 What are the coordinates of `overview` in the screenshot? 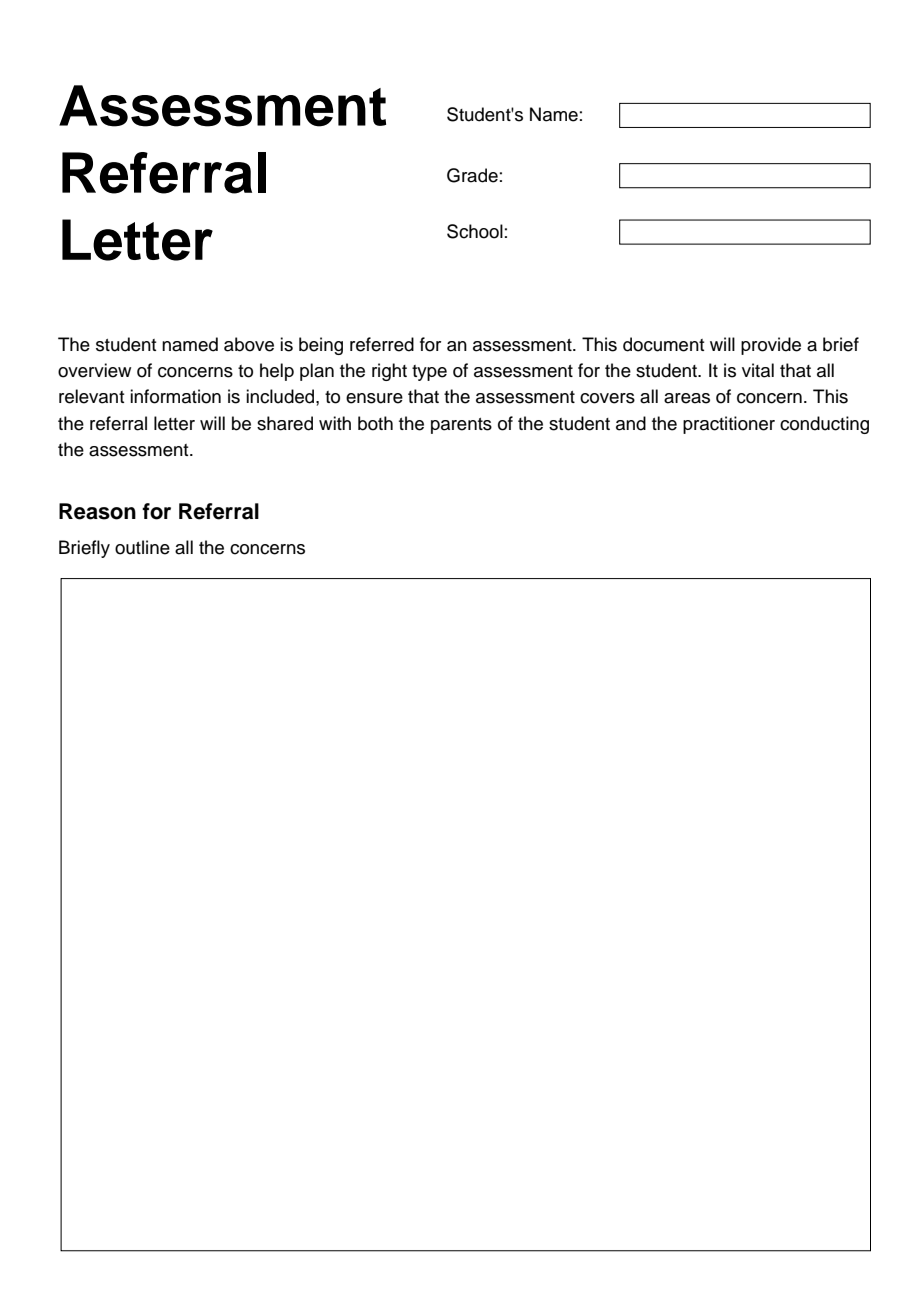 It's located at (94, 370).
